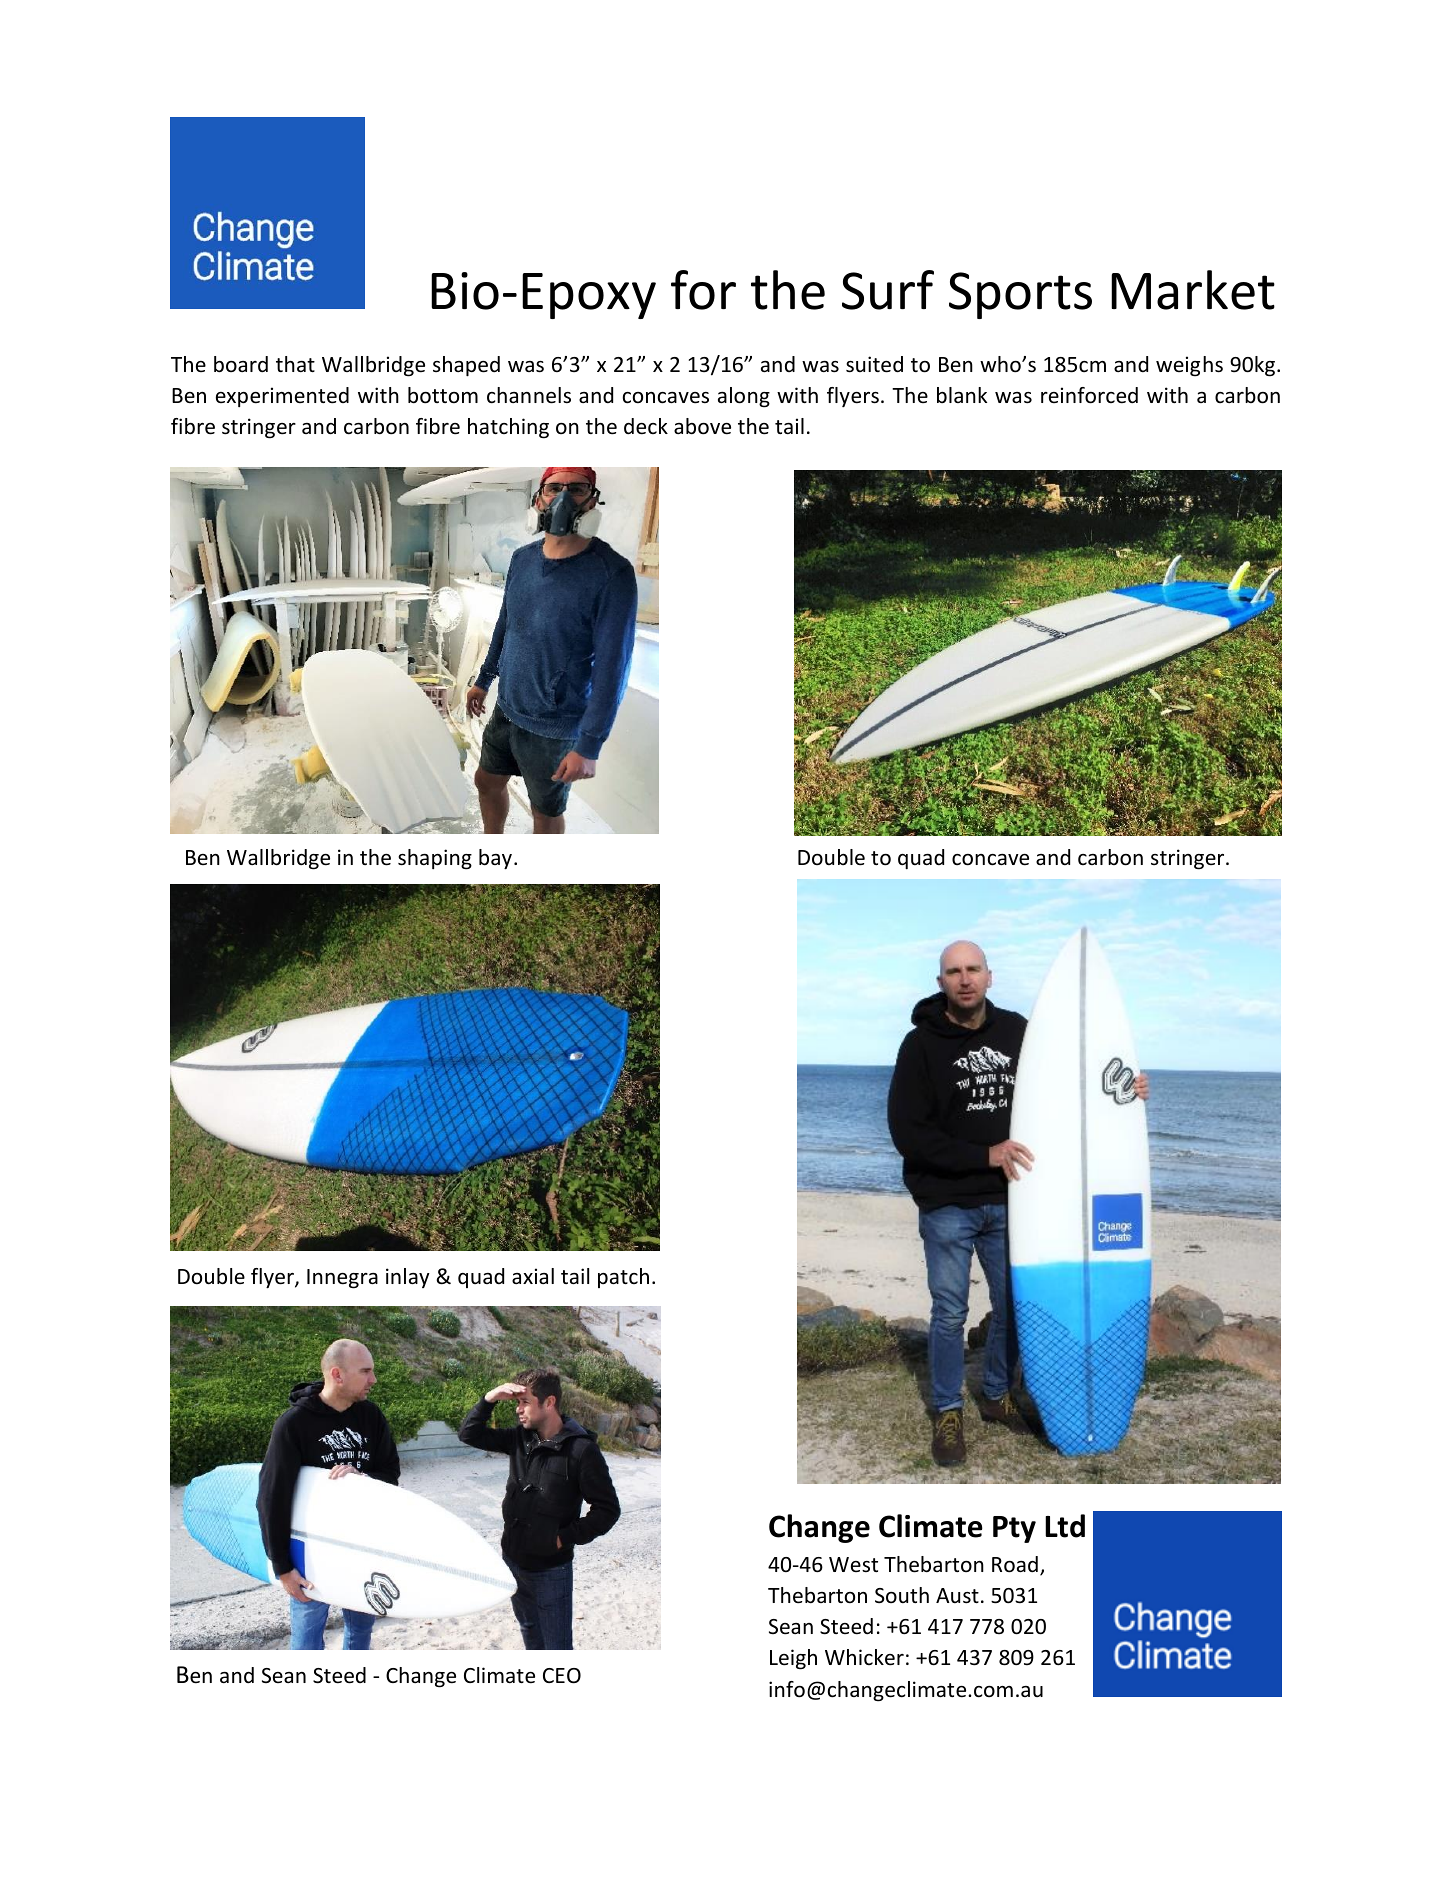 The width and height of the image is (1453, 1880). I want to click on that, so click(295, 364).
